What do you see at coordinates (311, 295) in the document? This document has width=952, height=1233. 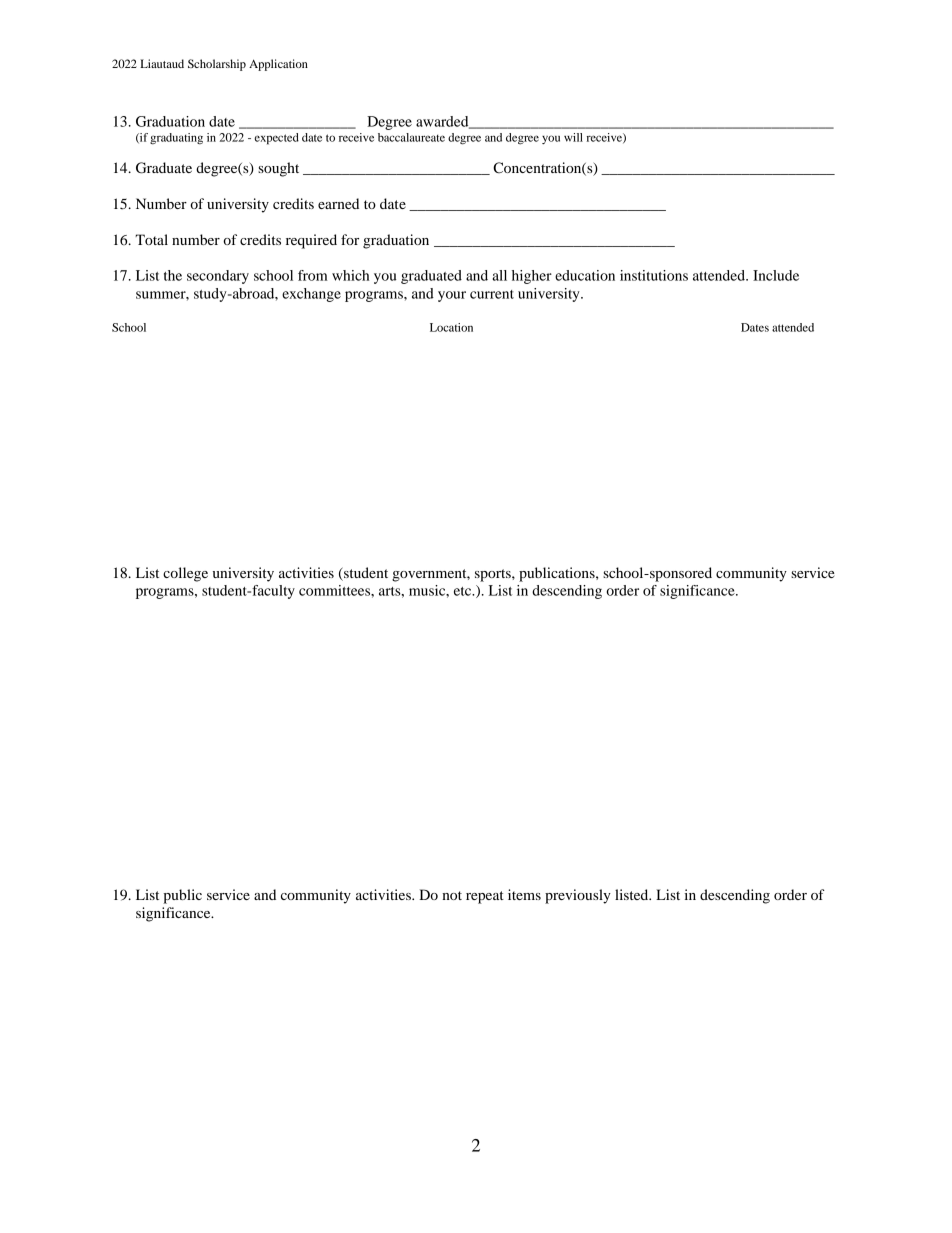 I see `exchange` at bounding box center [311, 295].
